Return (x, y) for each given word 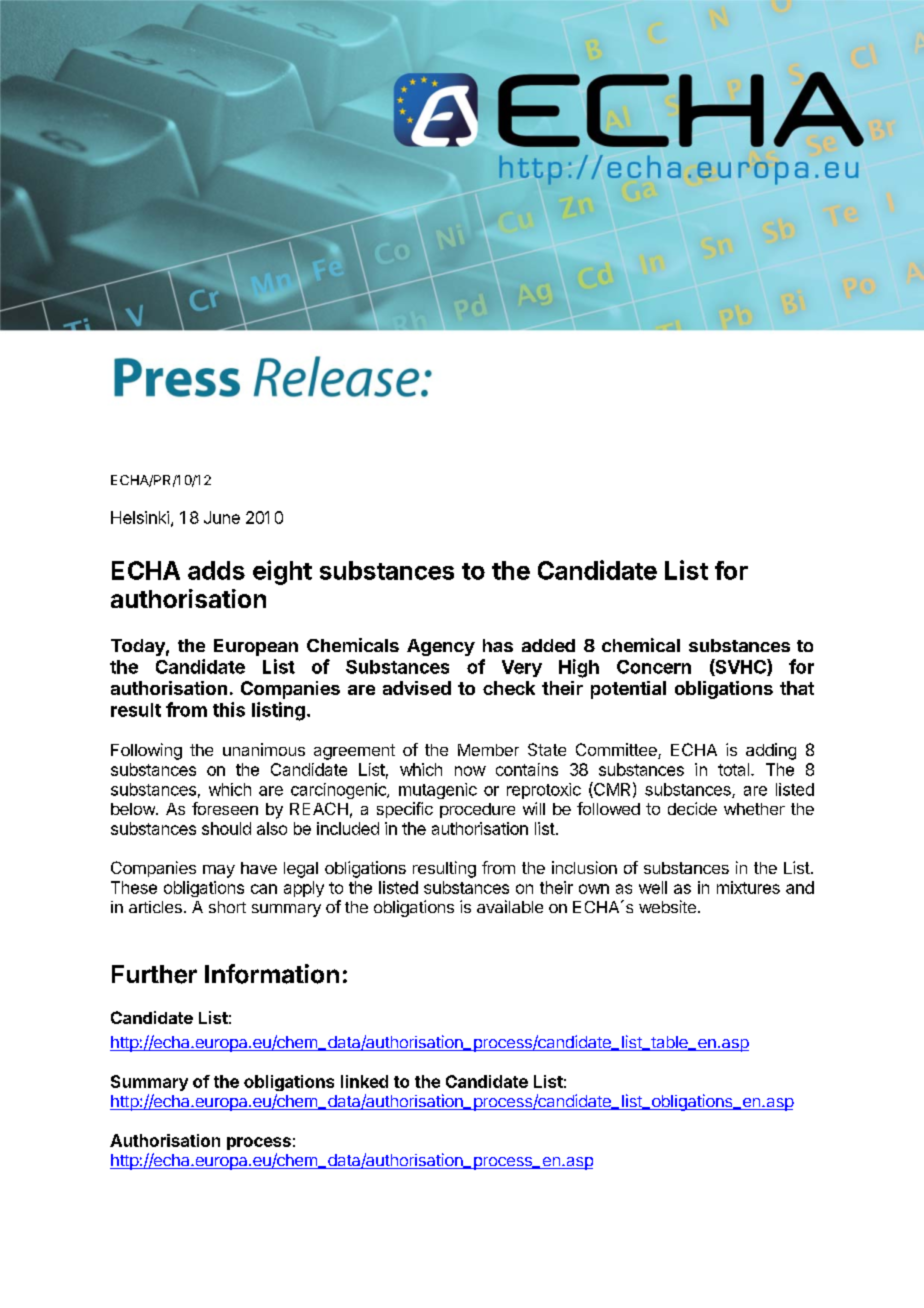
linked (364, 1081)
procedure (477, 810)
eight (282, 572)
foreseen (225, 808)
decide (692, 808)
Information (272, 974)
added (548, 645)
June (222, 517)
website (667, 906)
